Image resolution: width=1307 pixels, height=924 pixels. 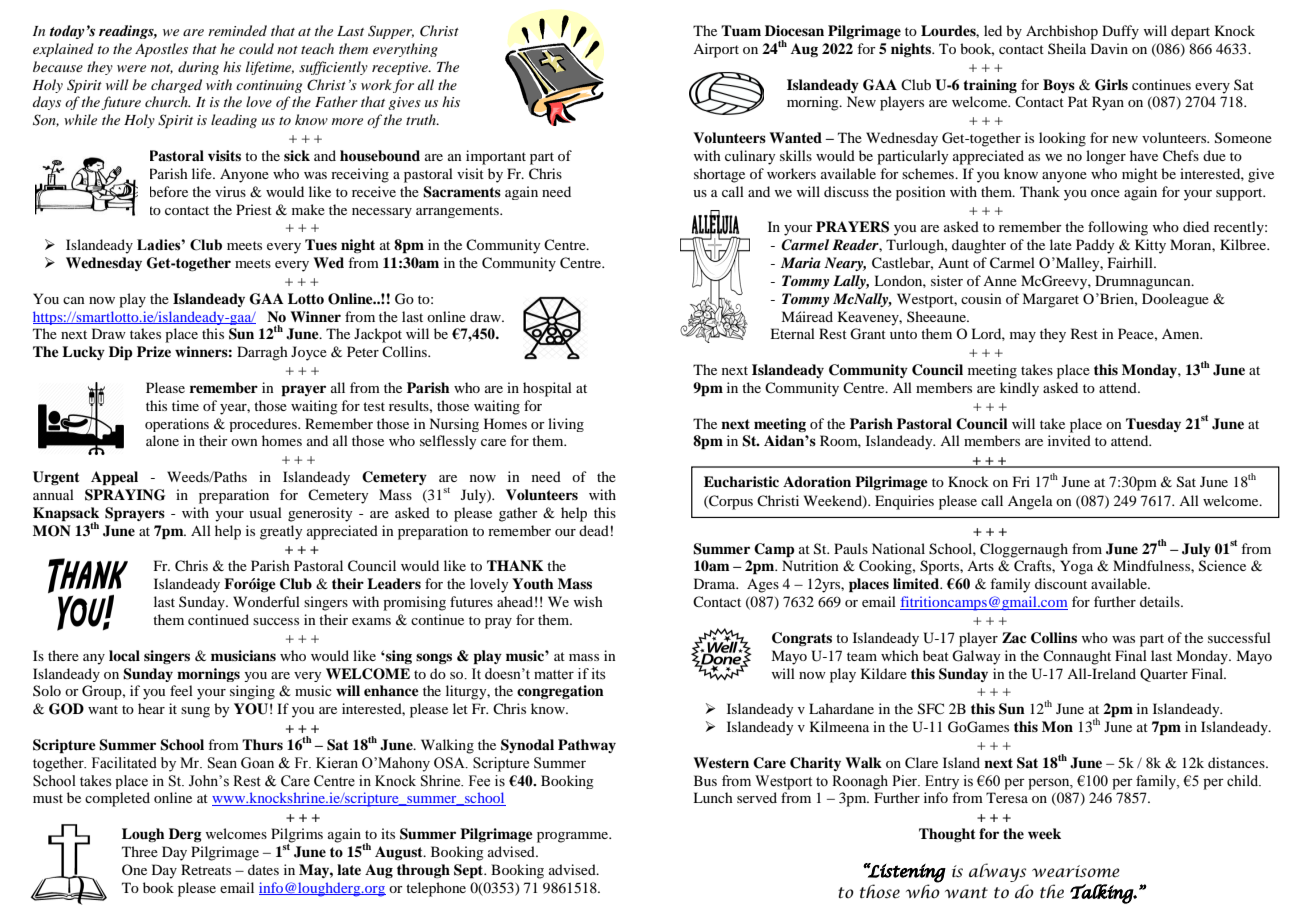 What do you see at coordinates (1076, 871) in the page?
I see `wearisome` at bounding box center [1076, 871].
